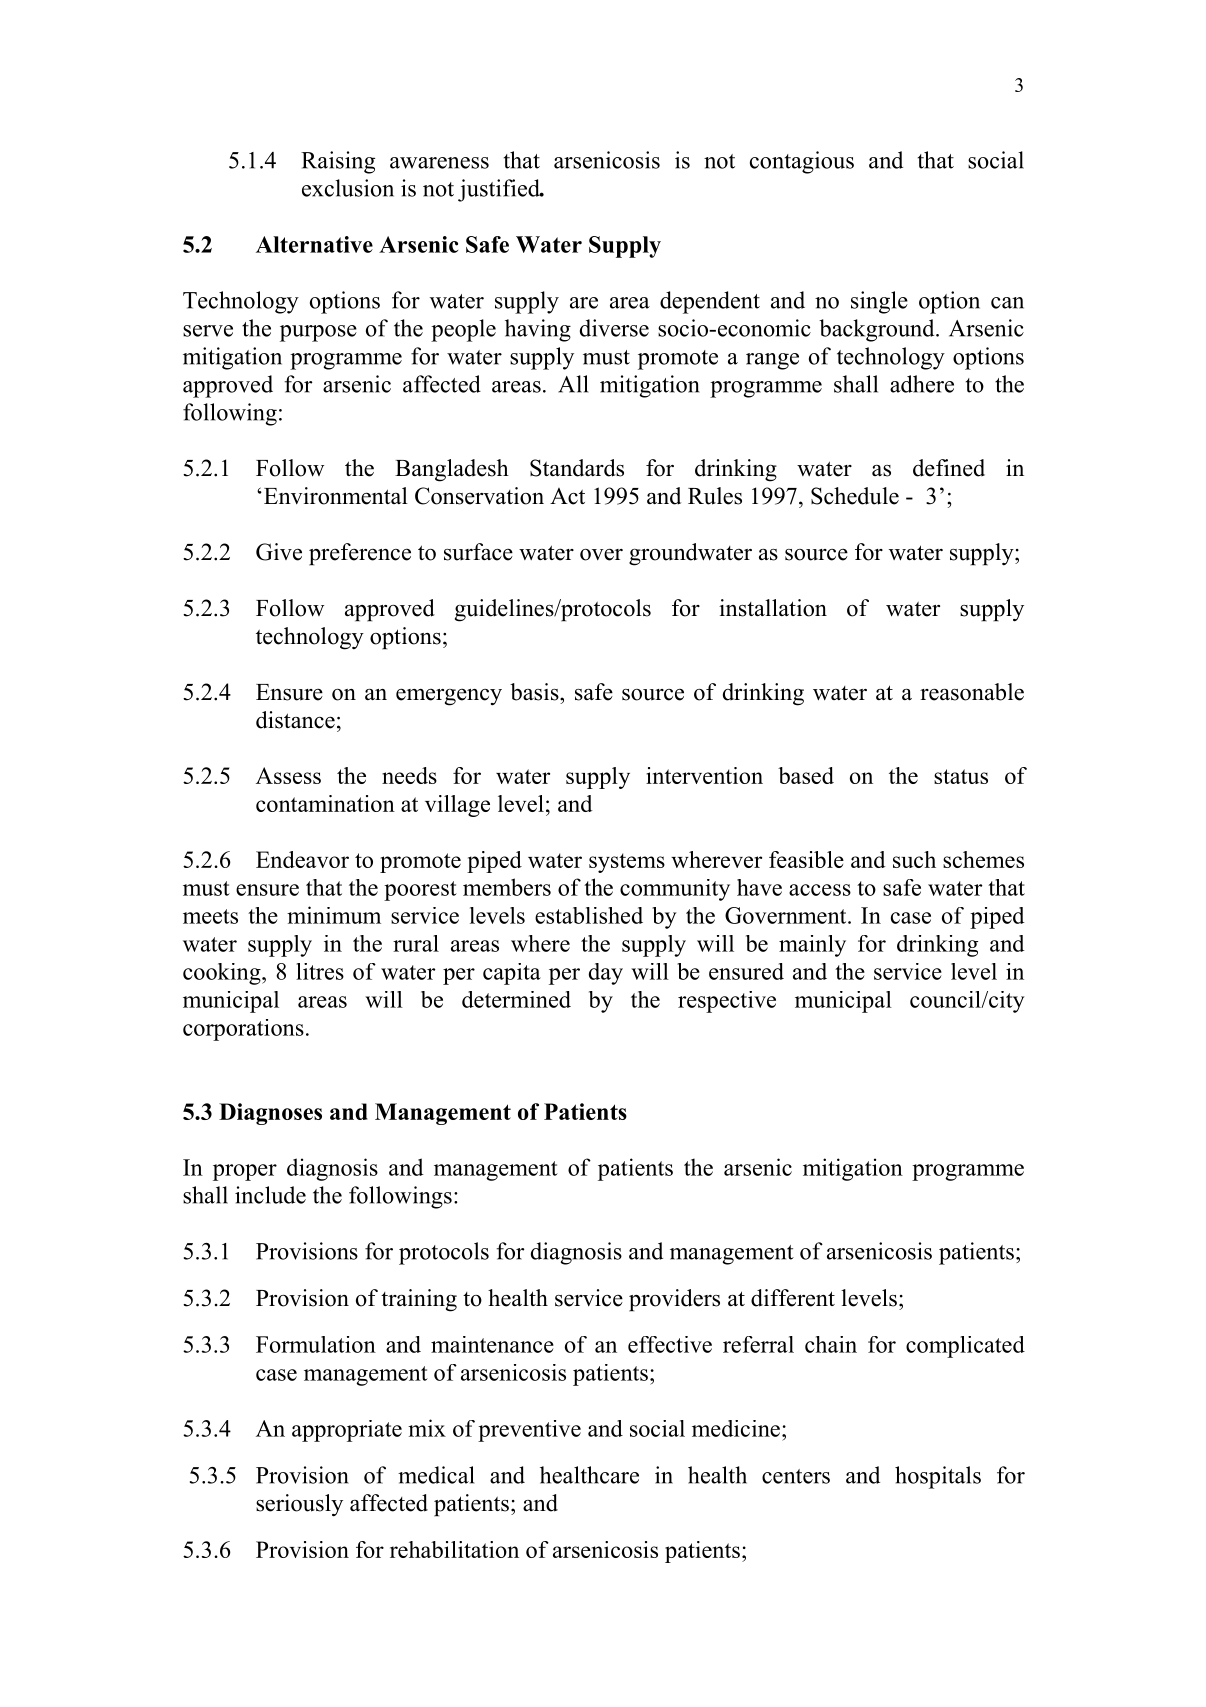 This screenshot has width=1206, height=1707. Describe the element at coordinates (614, 328) in the screenshot. I see `diverse` at that location.
